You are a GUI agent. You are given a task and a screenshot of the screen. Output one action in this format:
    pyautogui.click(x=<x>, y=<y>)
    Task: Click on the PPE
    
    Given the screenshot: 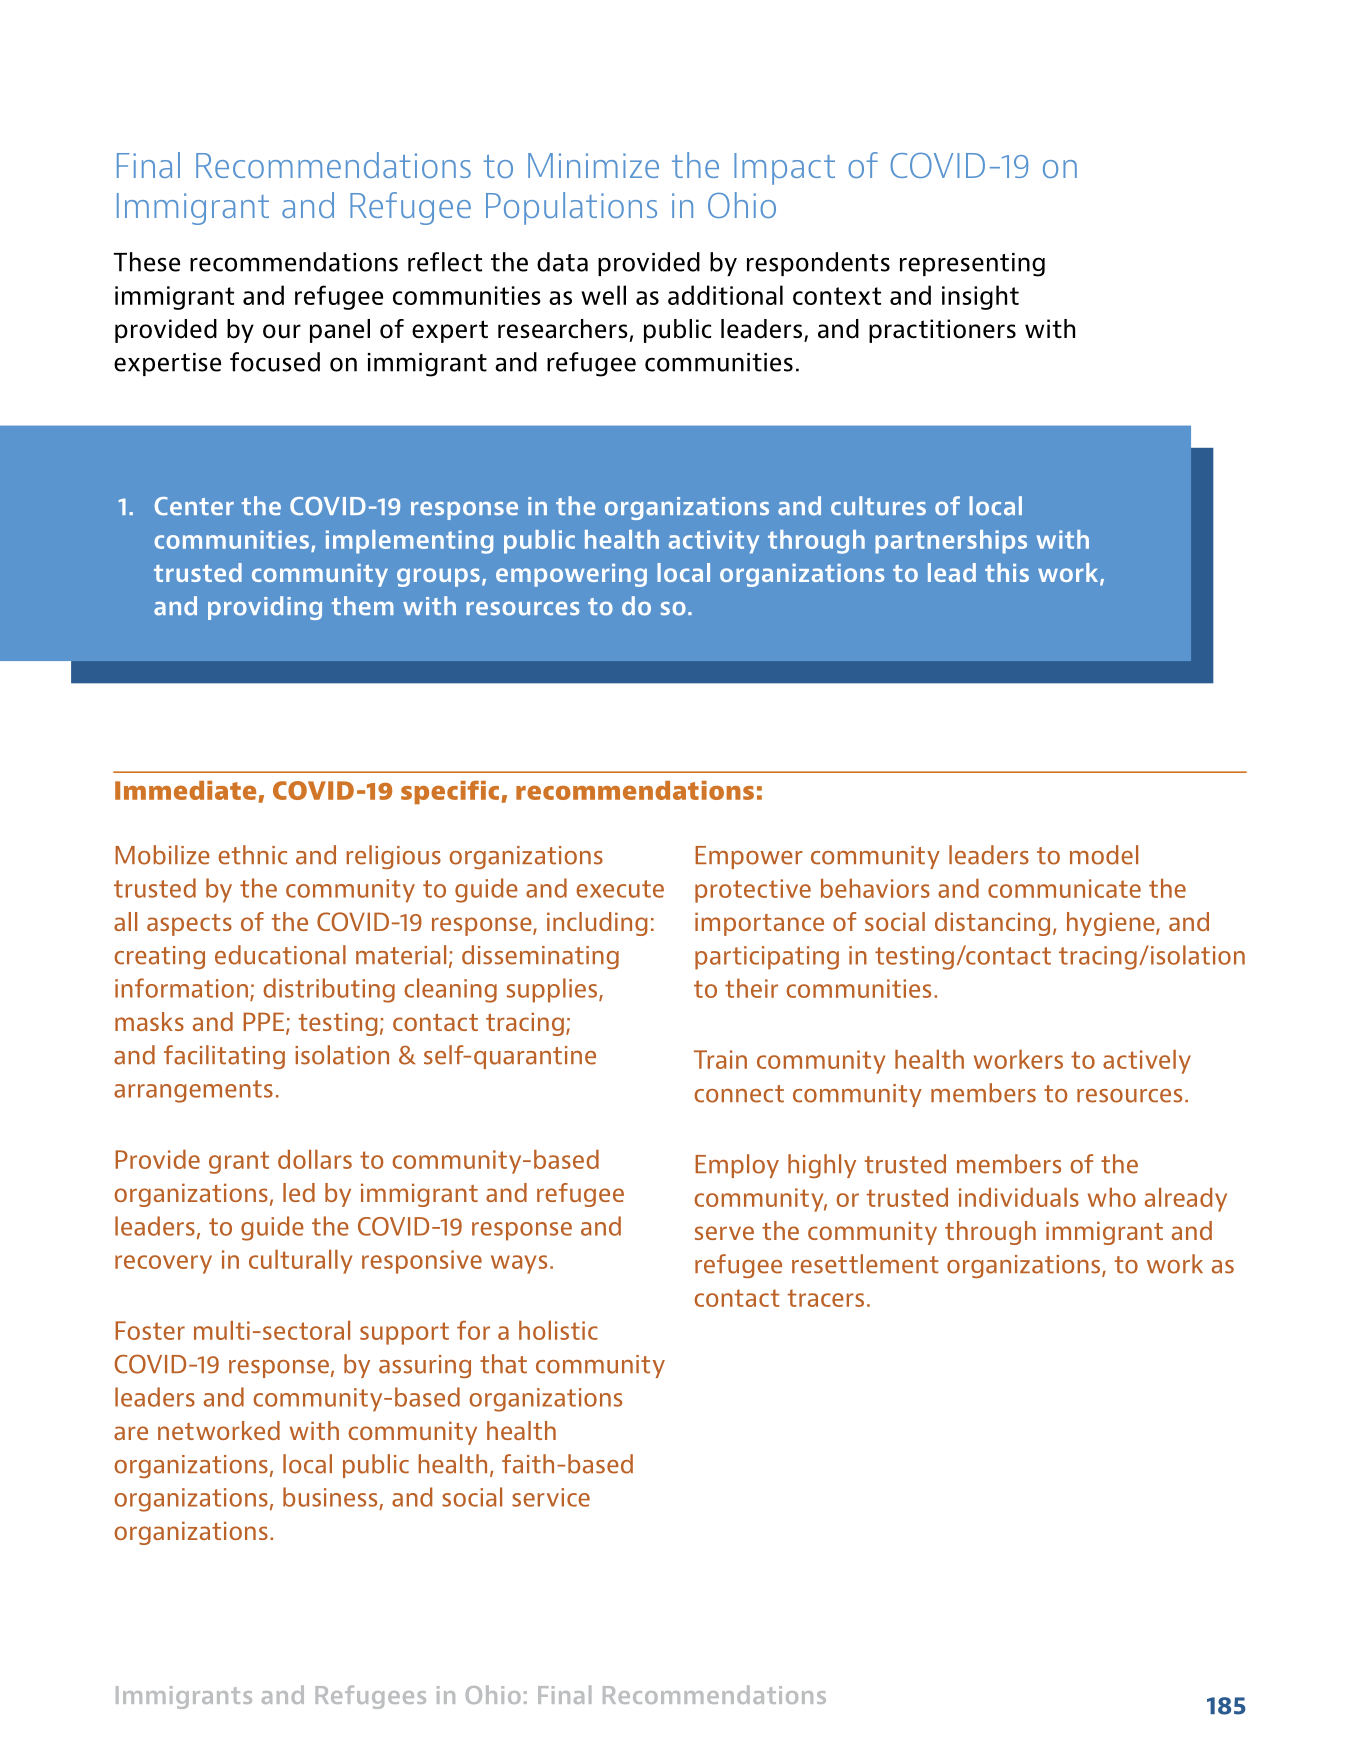 What is the action you would take?
    pyautogui.click(x=263, y=1021)
